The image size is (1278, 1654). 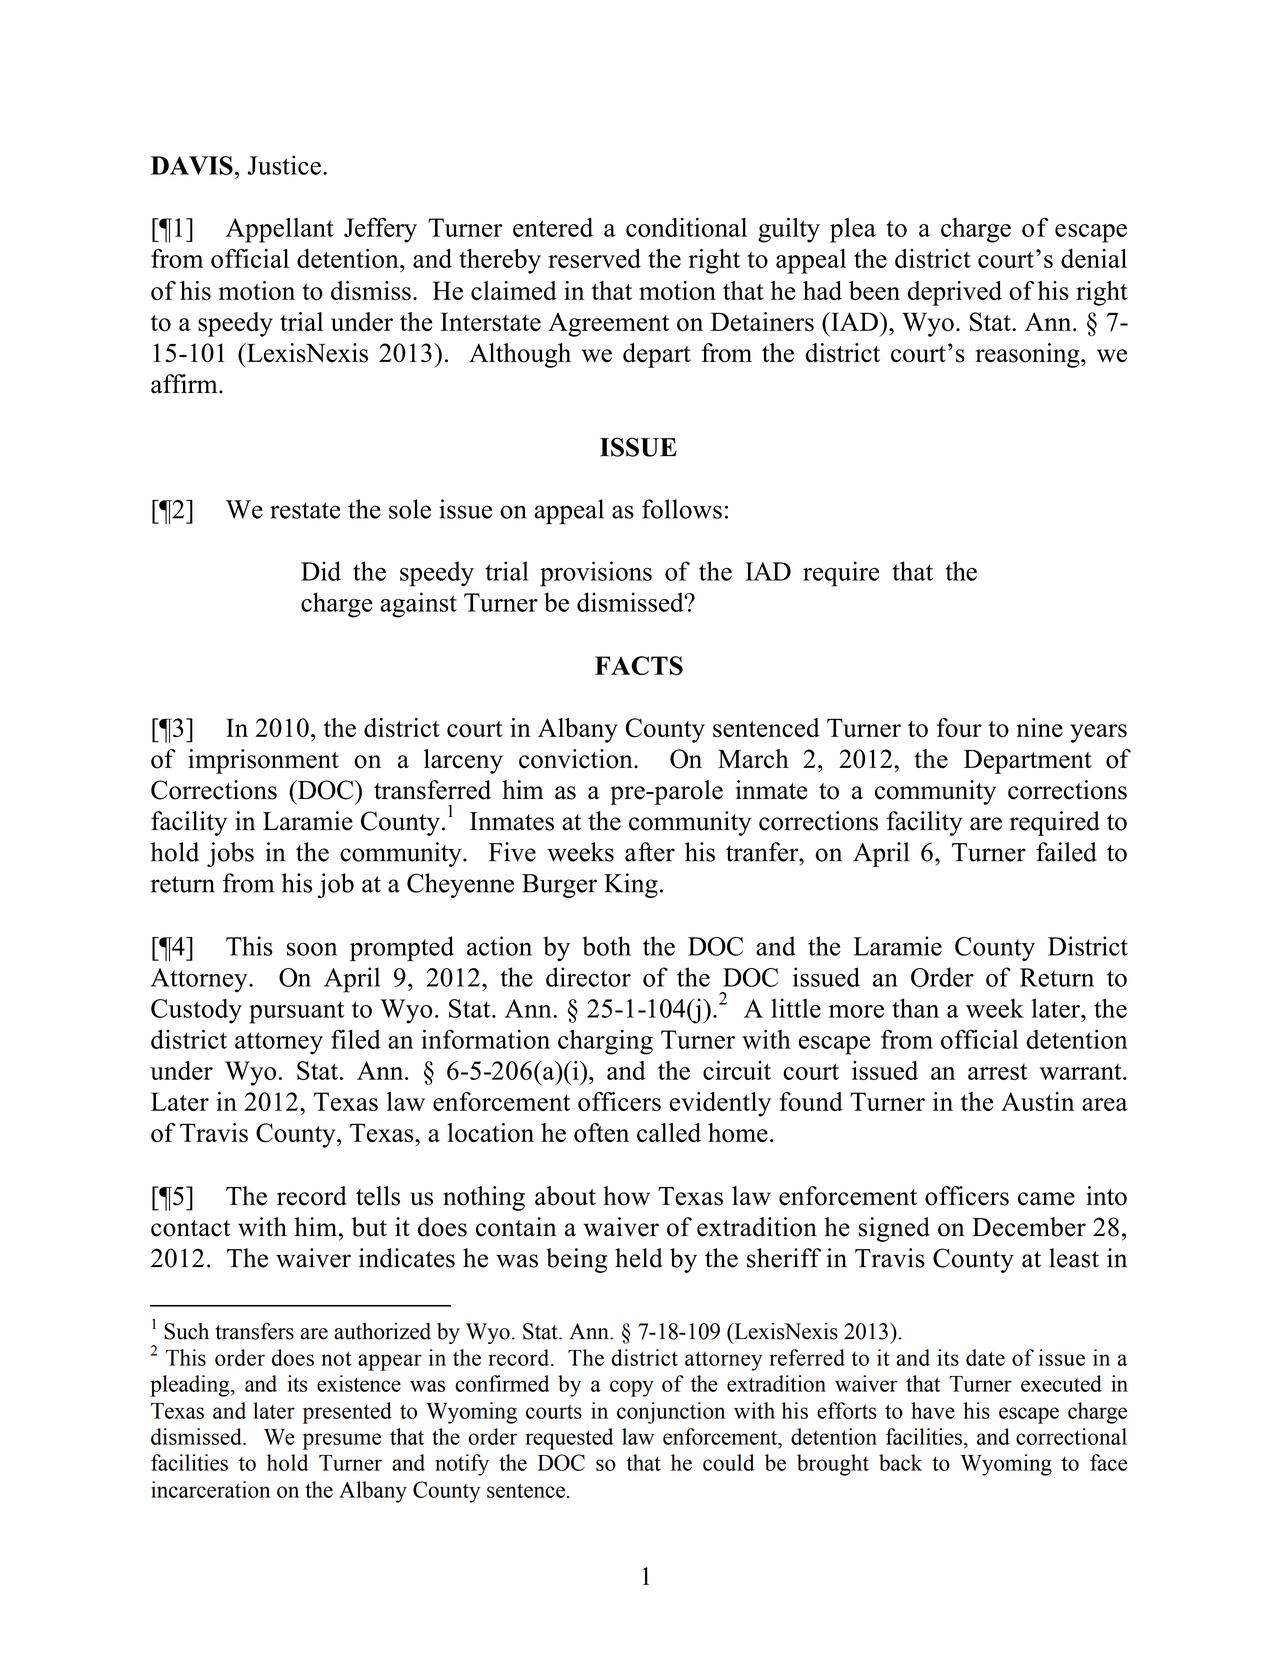 I want to click on after, so click(x=650, y=852).
